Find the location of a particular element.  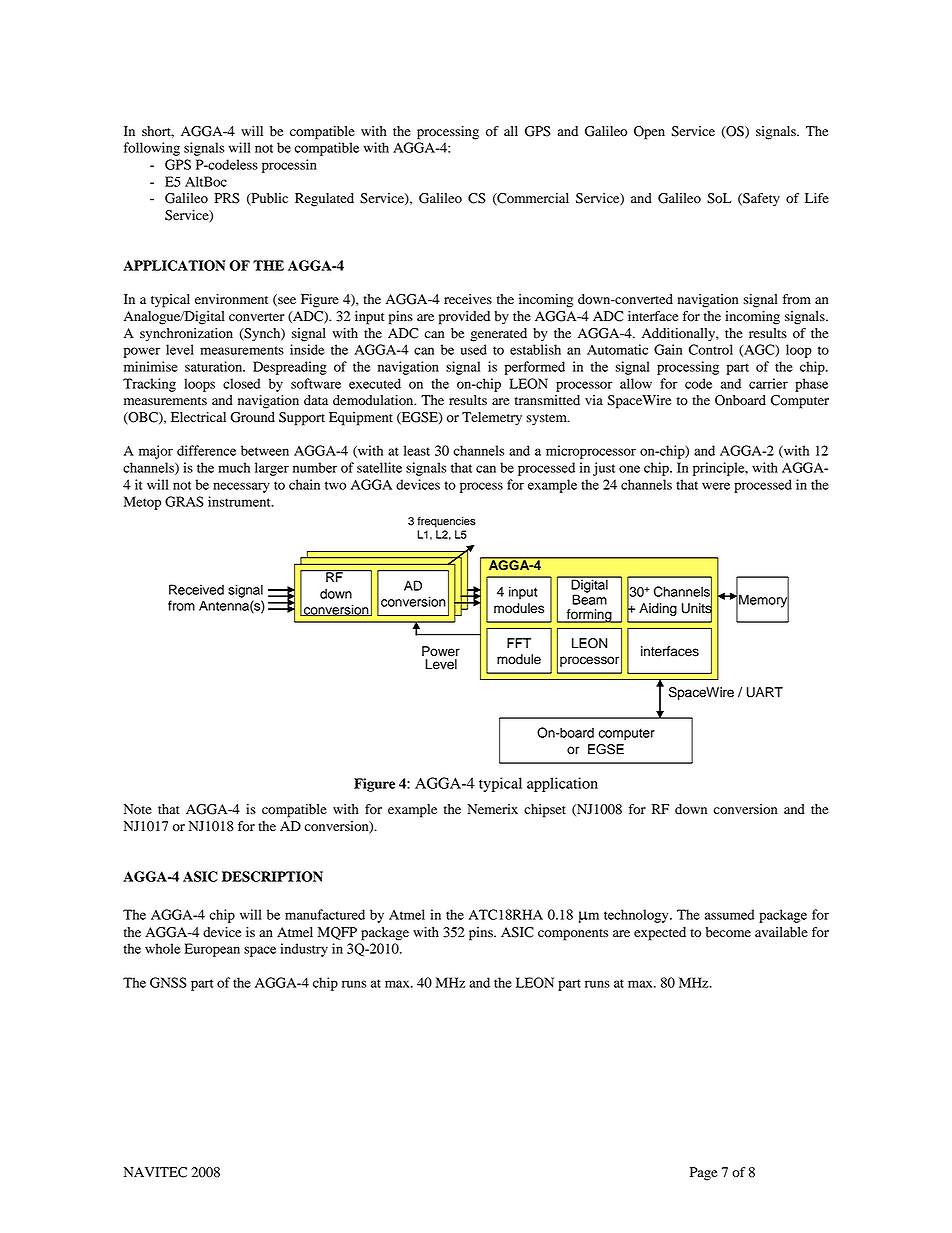

GNSS is located at coordinates (168, 982).
